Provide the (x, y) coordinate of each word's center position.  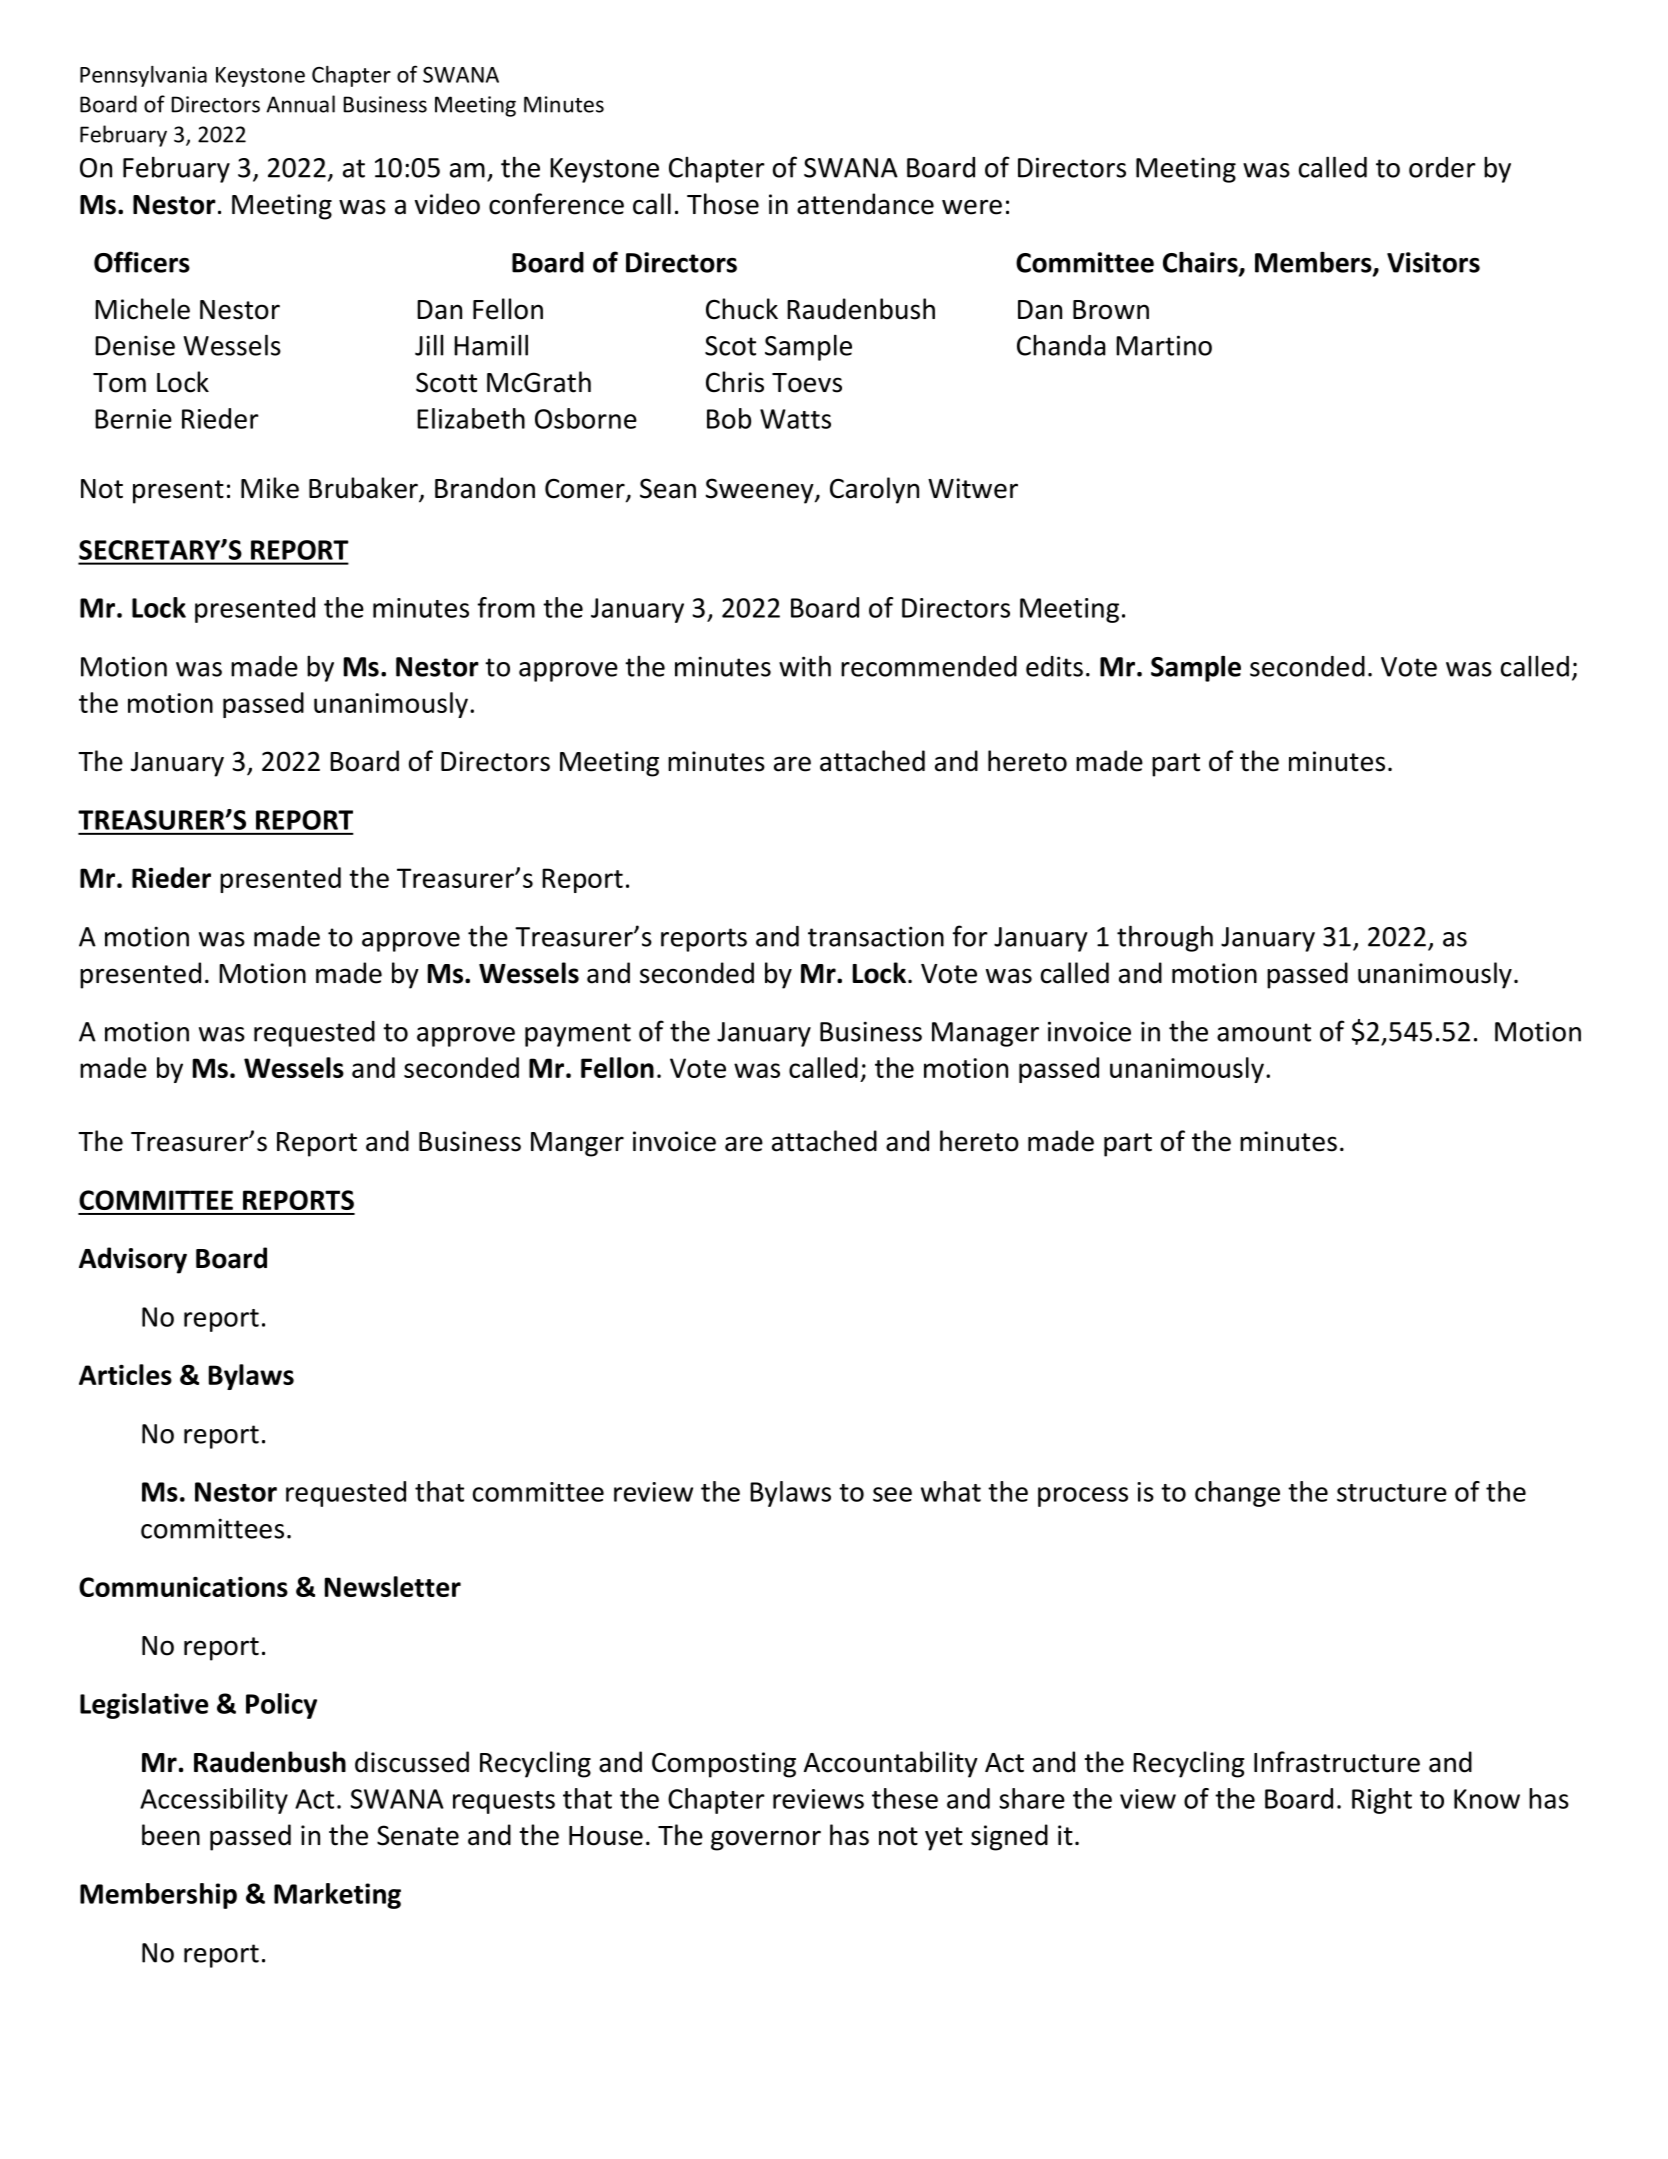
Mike (270, 488)
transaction (876, 936)
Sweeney (761, 491)
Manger (577, 1144)
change (1237, 1494)
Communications (183, 1587)
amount (1264, 1032)
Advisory (133, 1260)
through (1165, 938)
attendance (865, 204)
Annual (300, 104)
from (506, 607)
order (1442, 167)
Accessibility (214, 1801)
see (892, 1494)
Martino (1164, 345)
